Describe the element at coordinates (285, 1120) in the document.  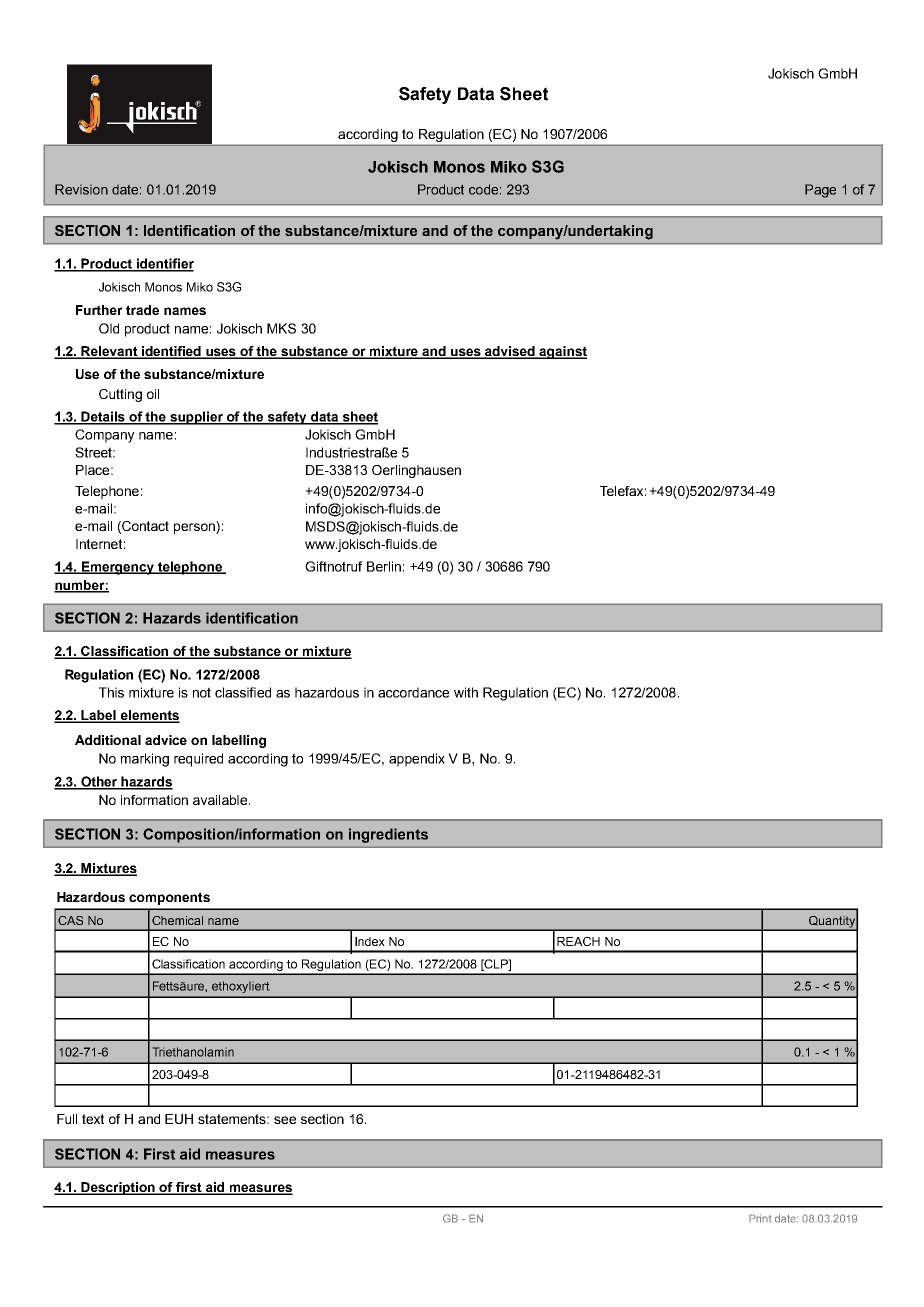
I see `see` at that location.
